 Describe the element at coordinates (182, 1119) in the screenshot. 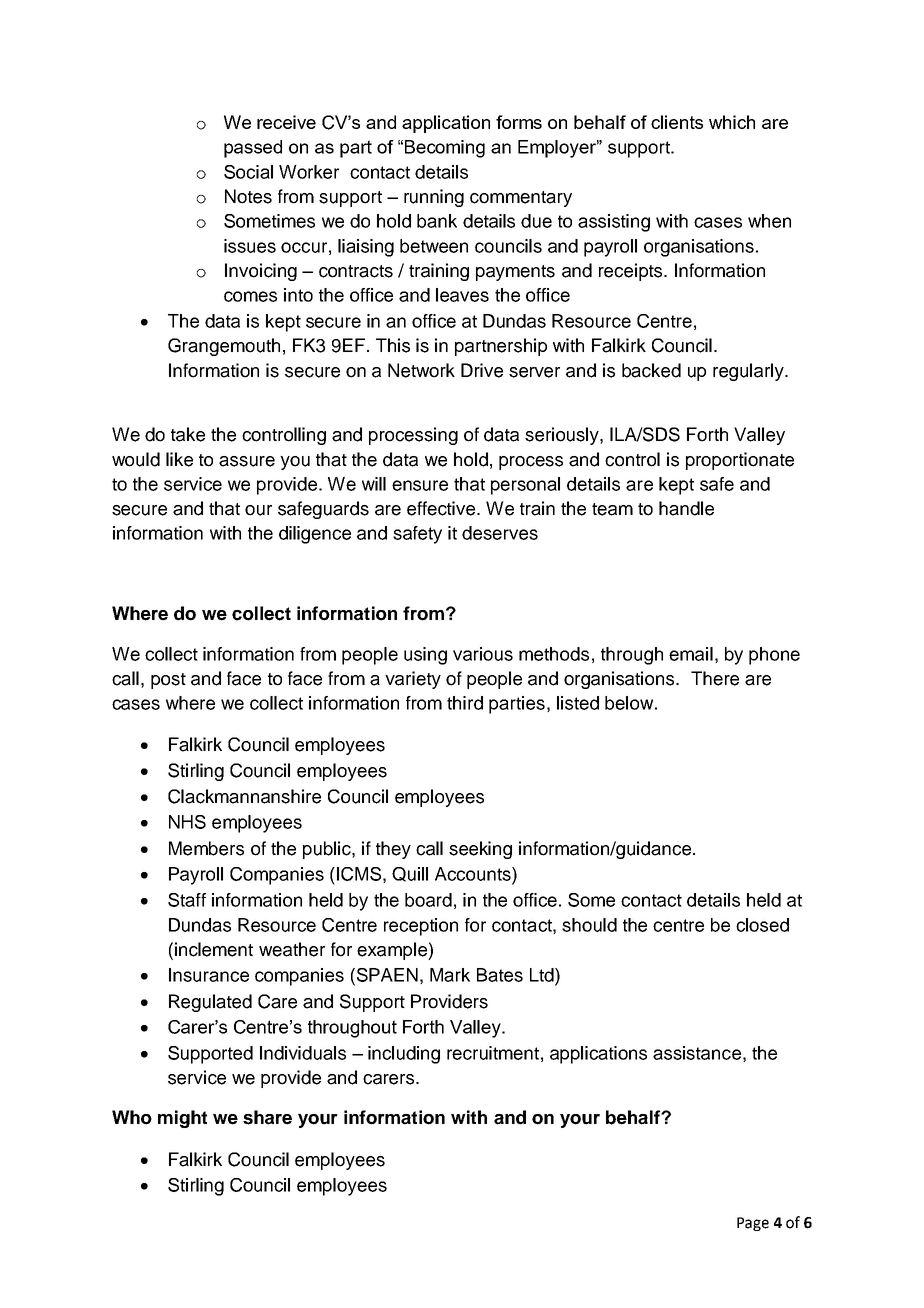

I see `might` at that location.
